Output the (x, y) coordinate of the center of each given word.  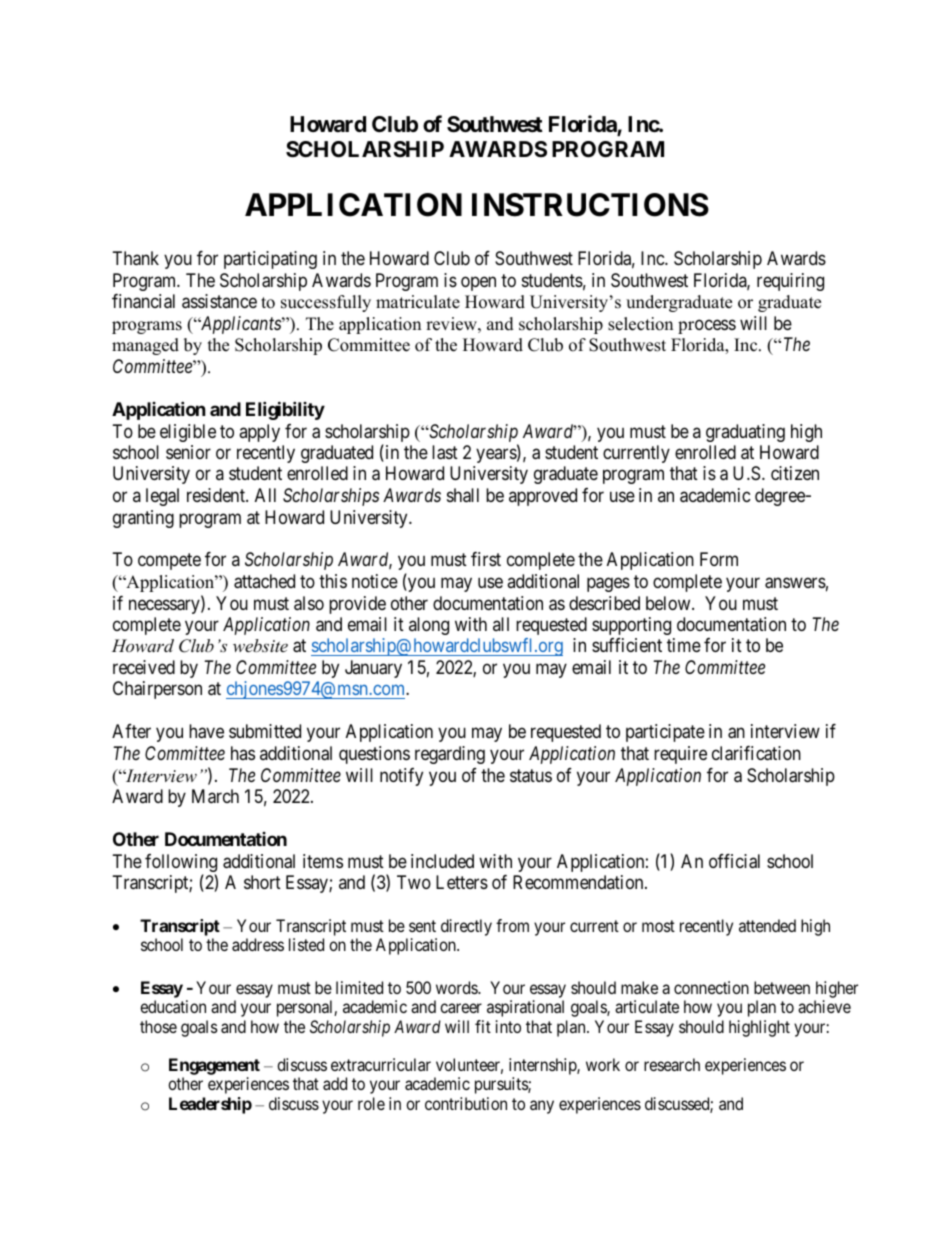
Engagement (214, 1066)
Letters (462, 882)
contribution (466, 1103)
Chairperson (157, 690)
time (684, 645)
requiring (790, 282)
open (478, 283)
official (734, 861)
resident (217, 495)
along (429, 626)
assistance (219, 301)
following (181, 864)
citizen (795, 473)
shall (463, 495)
